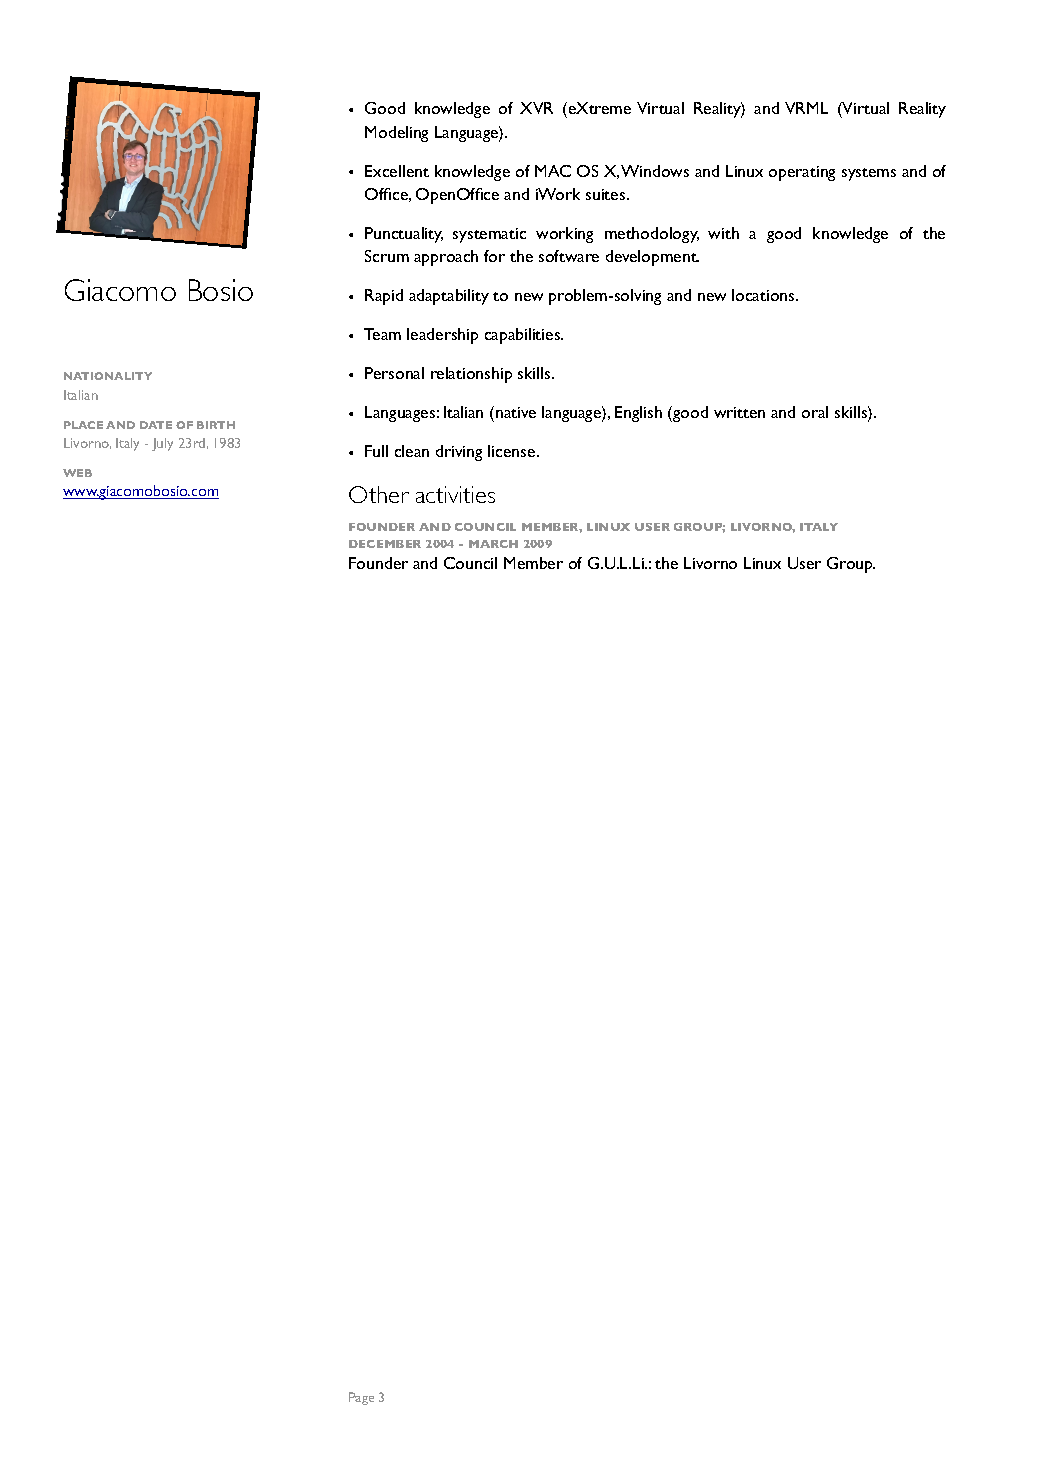 The image size is (1046, 1480). Describe the element at coordinates (361, 1398) in the page. I see `Page` at that location.
